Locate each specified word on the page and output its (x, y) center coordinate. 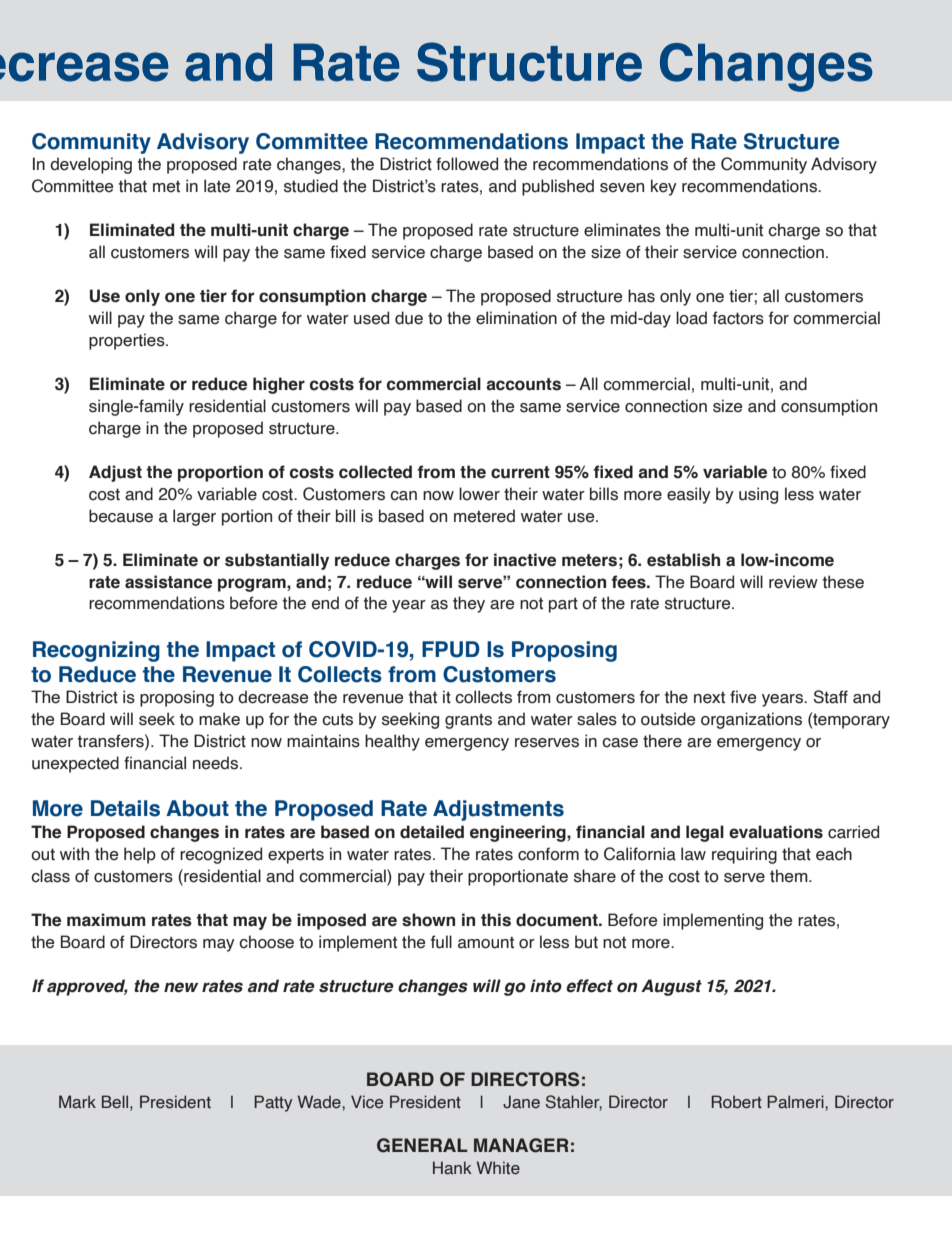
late (217, 186)
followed (467, 164)
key (664, 187)
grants (468, 721)
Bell (116, 1102)
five (743, 697)
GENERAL (422, 1145)
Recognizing (96, 651)
